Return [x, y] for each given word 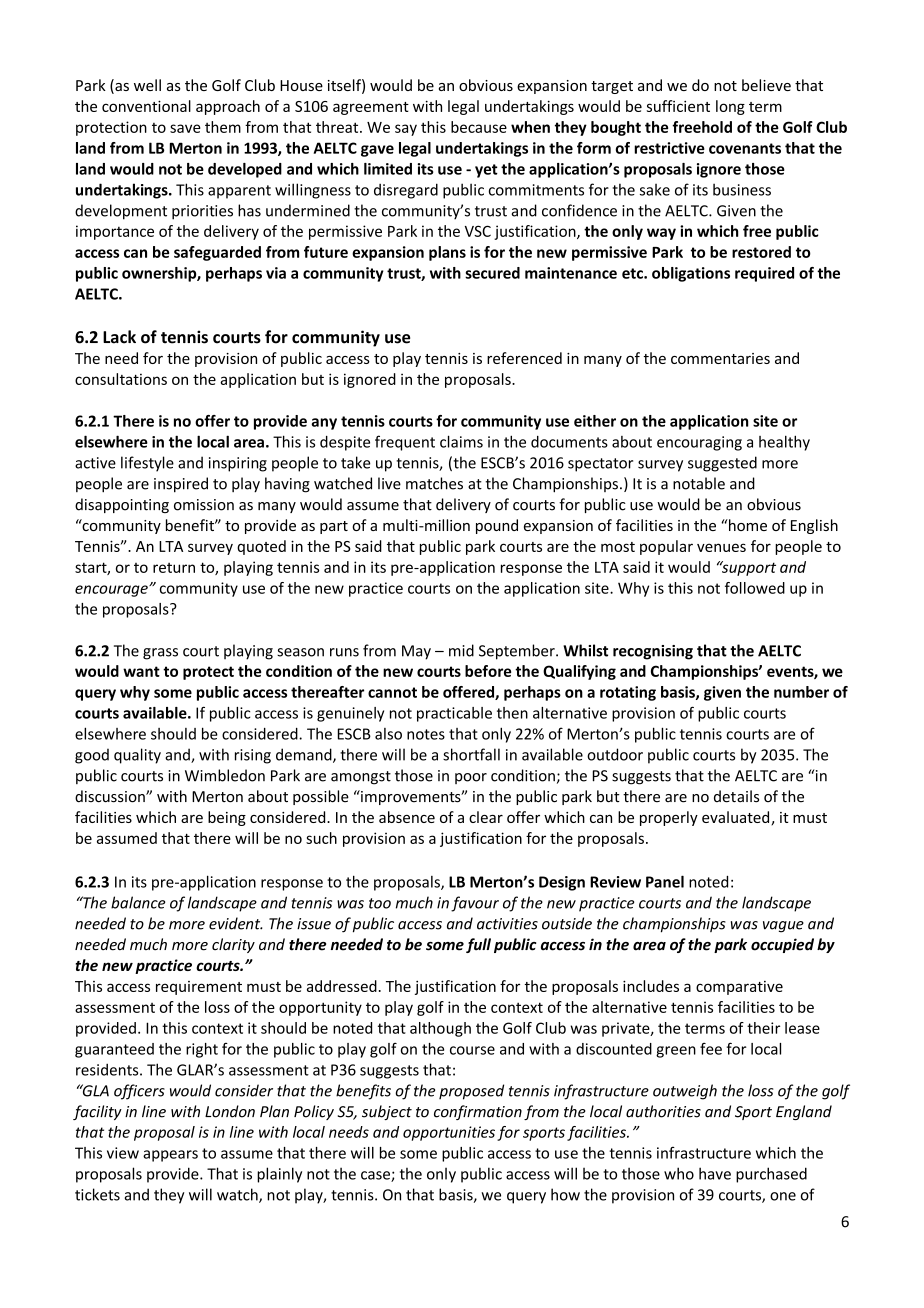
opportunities [449, 1133]
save [185, 128]
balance [138, 902]
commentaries [720, 358]
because [479, 127]
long [730, 107]
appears [170, 1156]
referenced [524, 358]
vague [783, 927]
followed [755, 588]
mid [461, 650]
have [715, 1173]
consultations [121, 379]
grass [160, 654]
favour [475, 904]
